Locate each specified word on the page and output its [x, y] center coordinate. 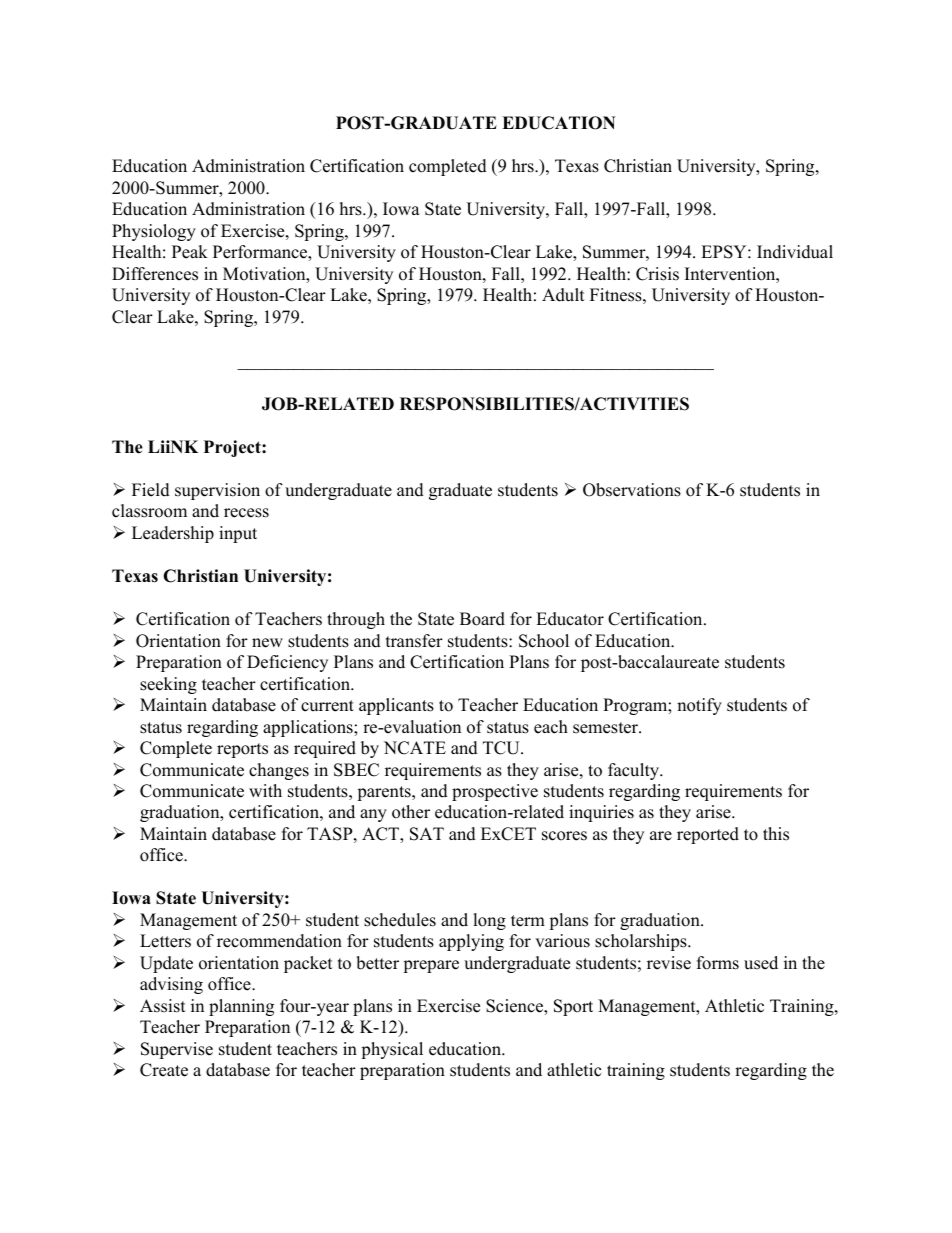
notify [699, 706]
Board [482, 619]
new [267, 643]
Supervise [177, 1050]
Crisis [657, 274]
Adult [563, 295]
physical [392, 1050]
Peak [190, 252]
